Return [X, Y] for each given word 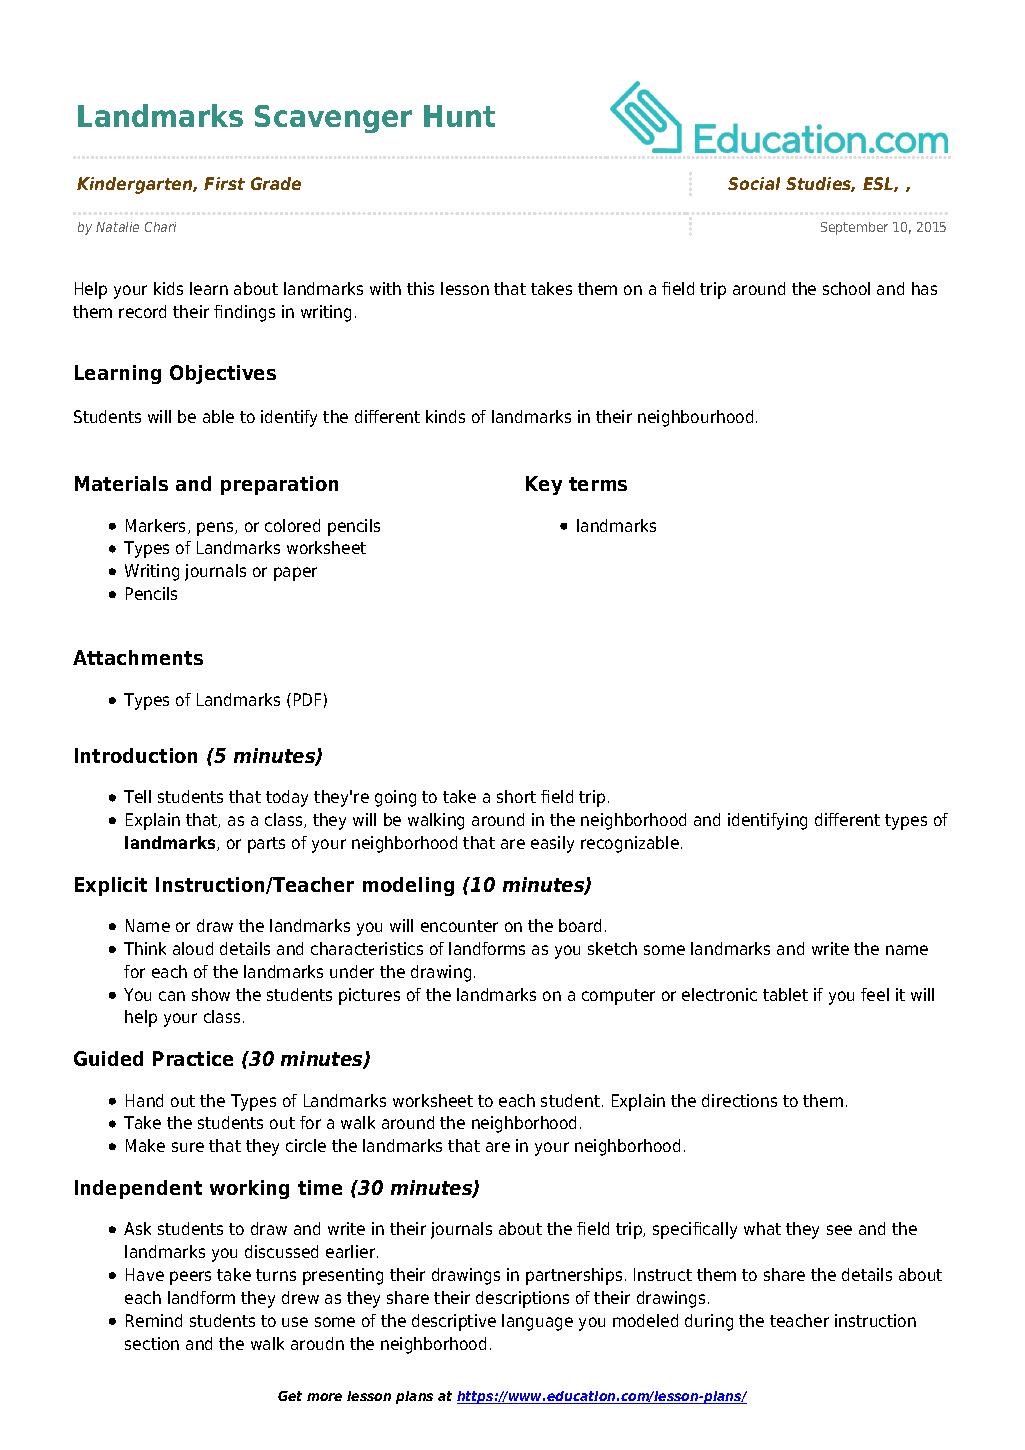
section [152, 1343]
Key [544, 485]
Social [754, 183]
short [516, 796]
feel [875, 994]
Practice [193, 1058]
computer [618, 997]
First [224, 183]
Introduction [136, 755]
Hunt [459, 116]
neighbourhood [695, 418]
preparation [279, 485]
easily [552, 844]
